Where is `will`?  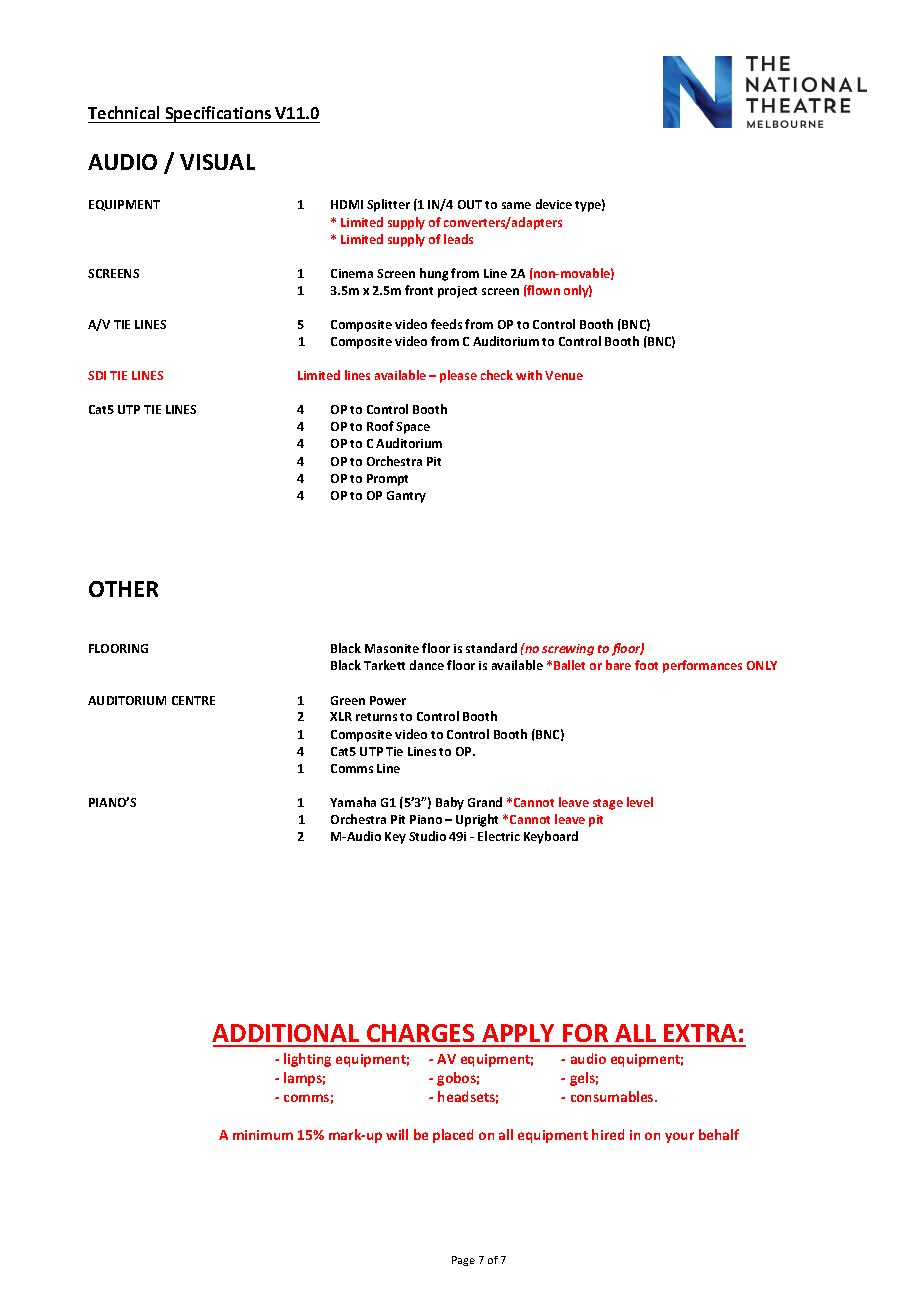 will is located at coordinates (397, 1134).
